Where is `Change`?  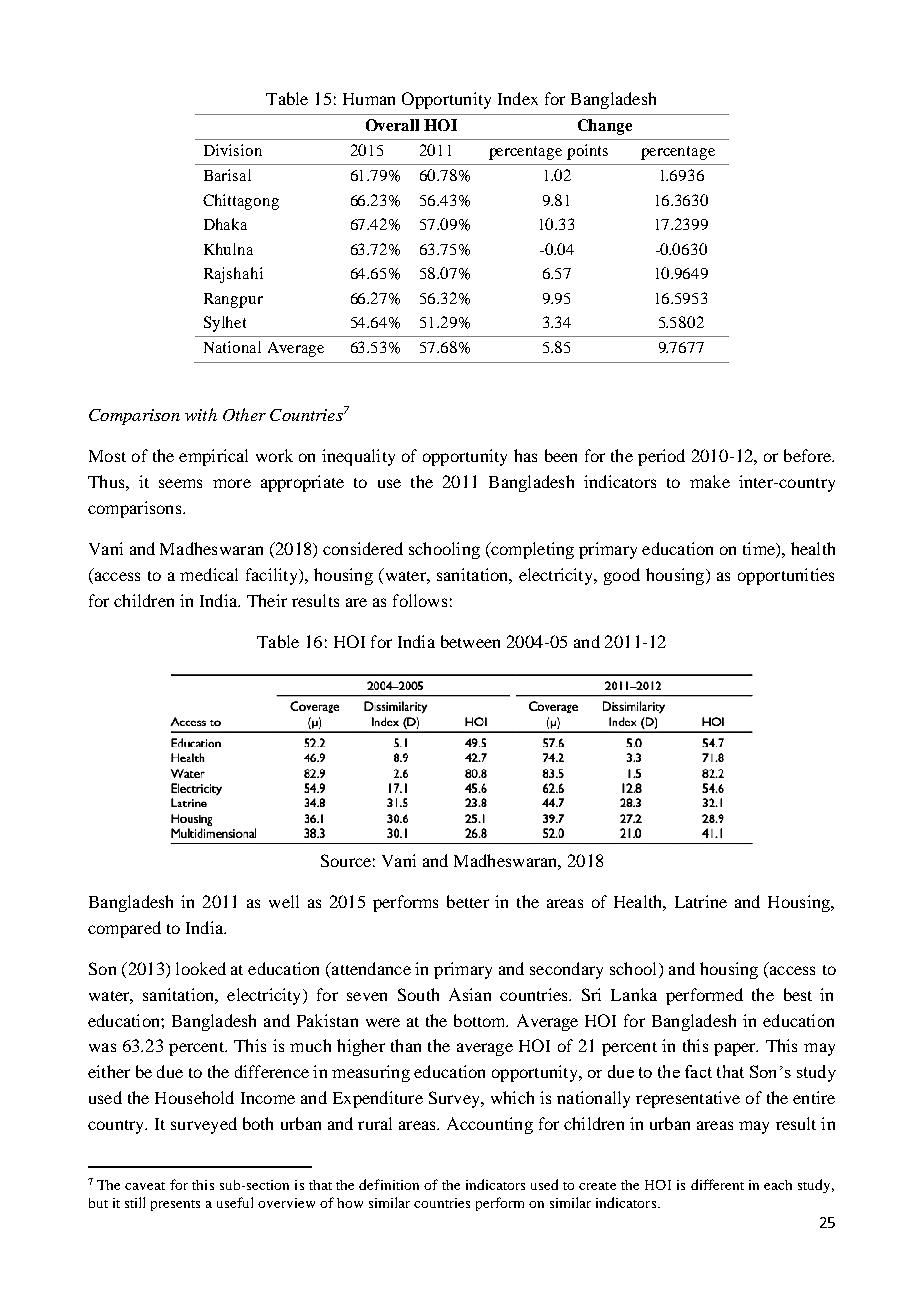 Change is located at coordinates (605, 127).
